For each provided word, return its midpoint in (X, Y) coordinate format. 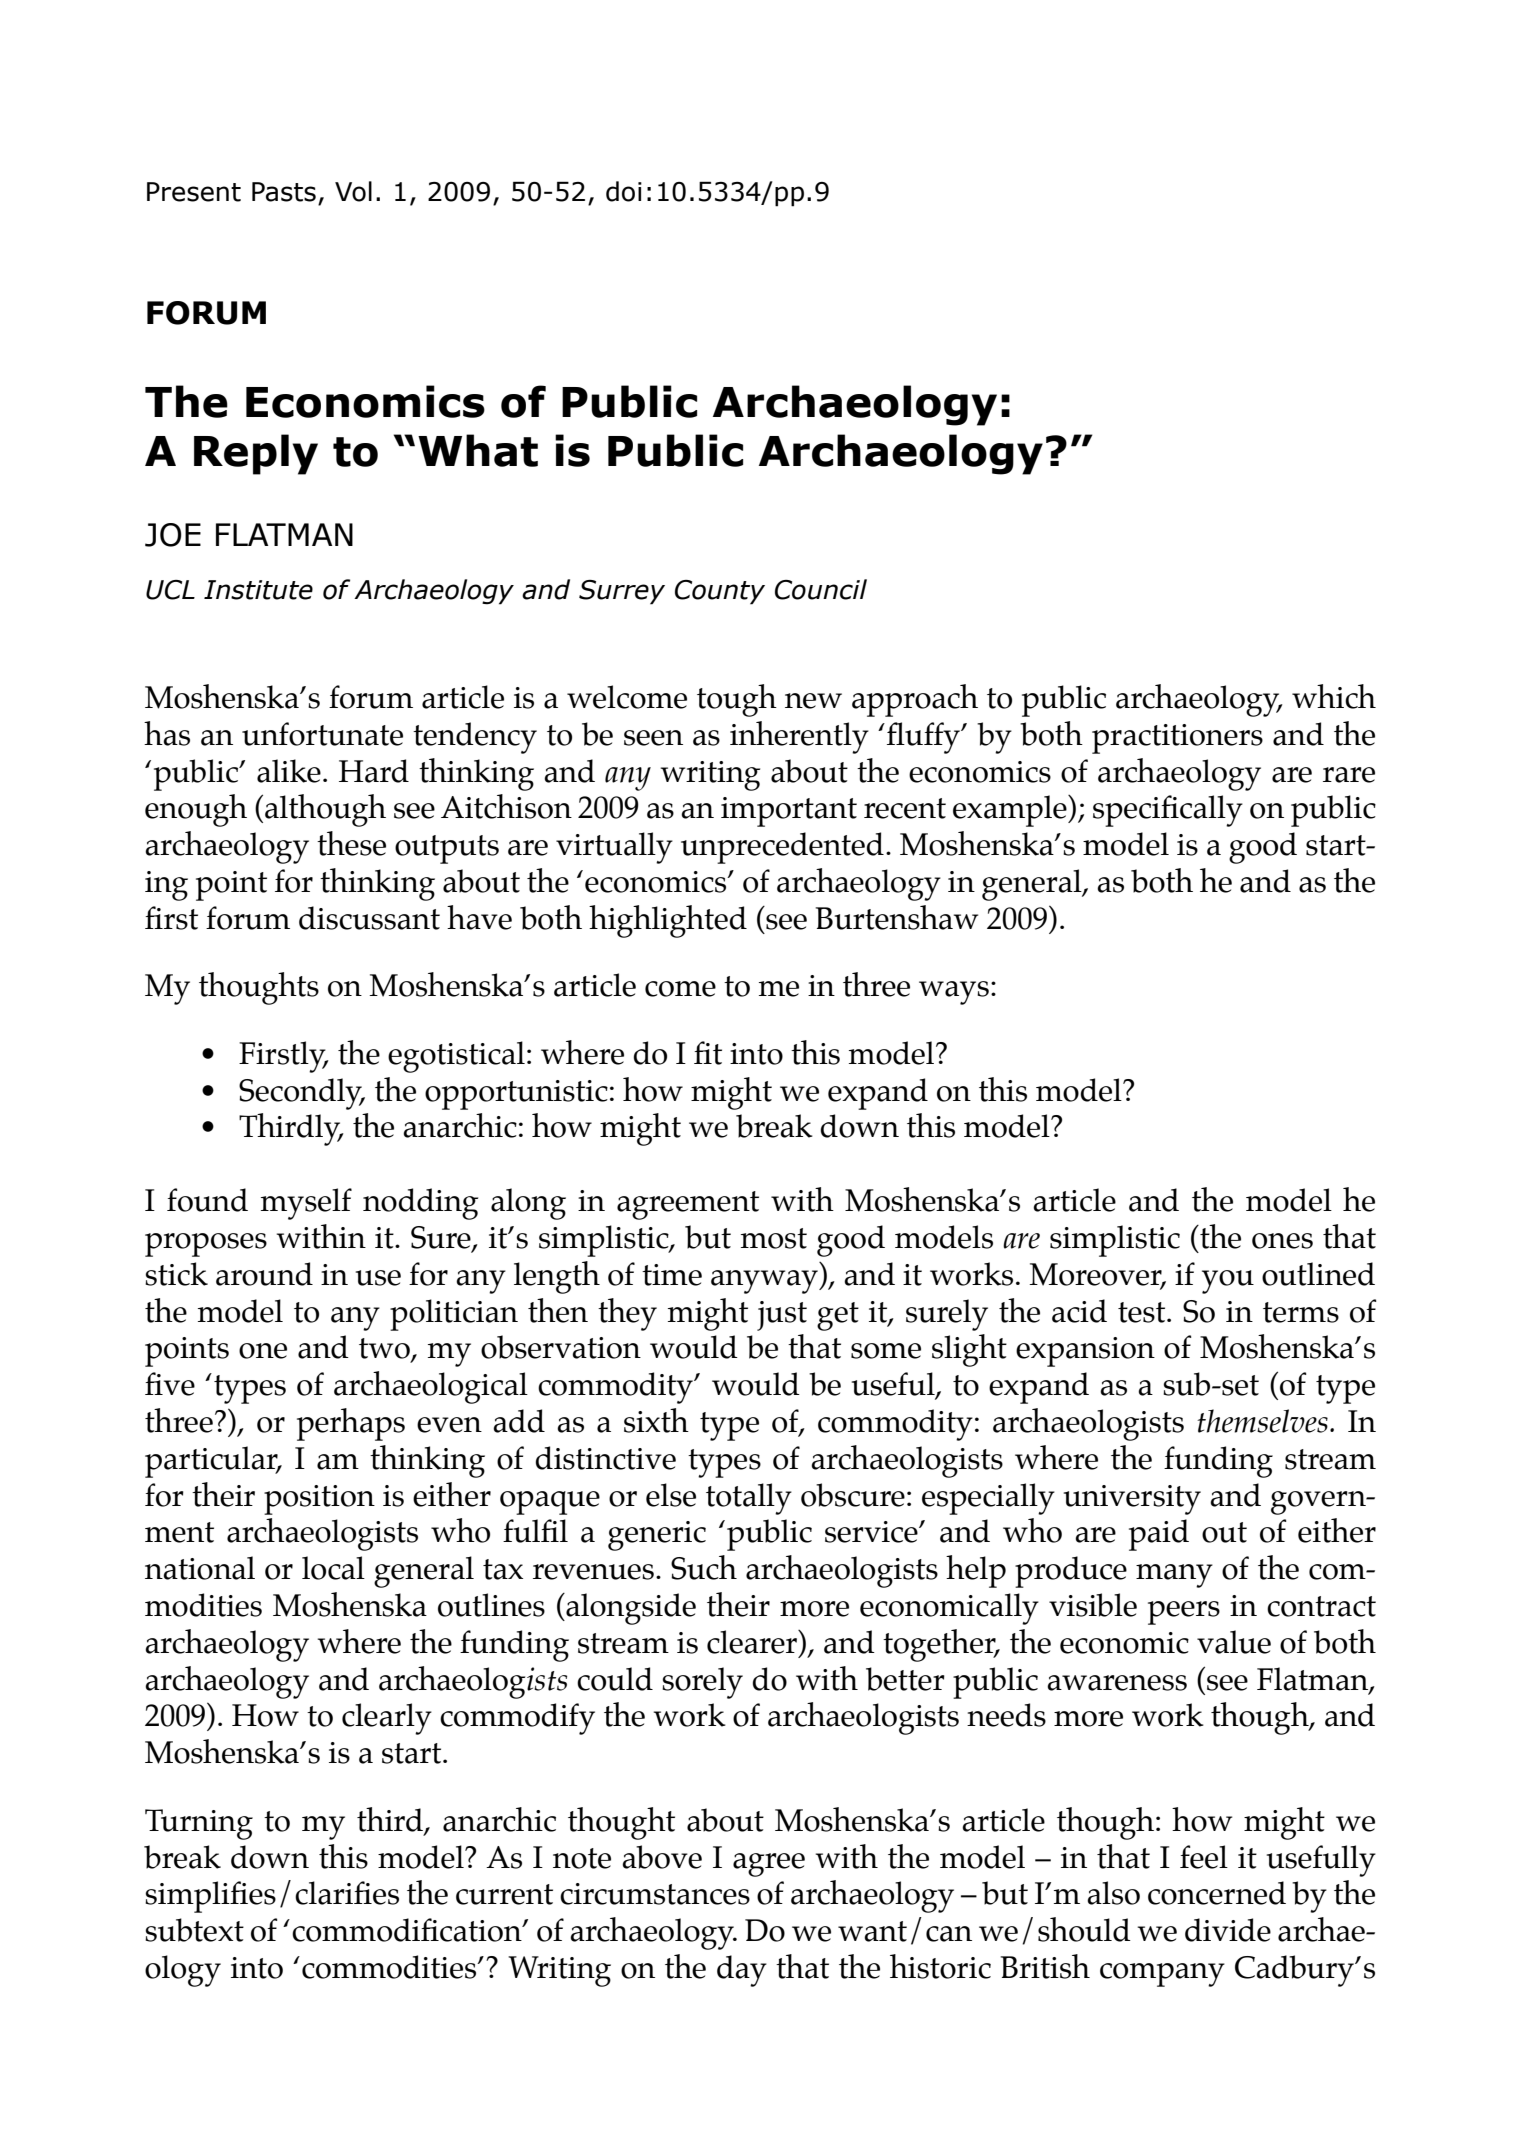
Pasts (284, 192)
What (478, 450)
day (742, 1971)
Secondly (302, 1094)
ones (1282, 1241)
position (319, 1500)
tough (737, 700)
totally (749, 1499)
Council (821, 589)
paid (1159, 1535)
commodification (408, 1930)
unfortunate (322, 734)
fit (708, 1053)
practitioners (1177, 739)
